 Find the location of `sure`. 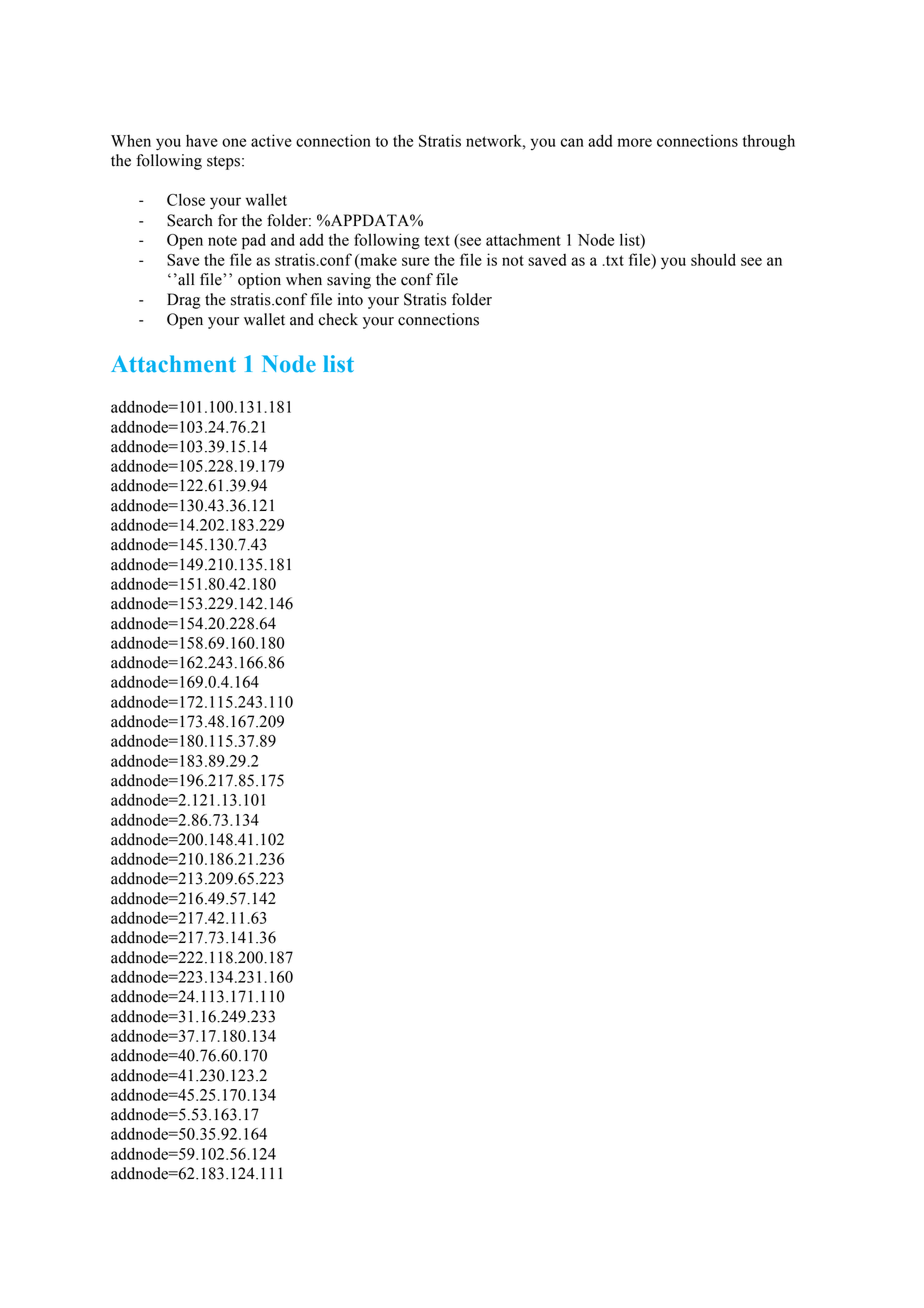

sure is located at coordinates (415, 261).
